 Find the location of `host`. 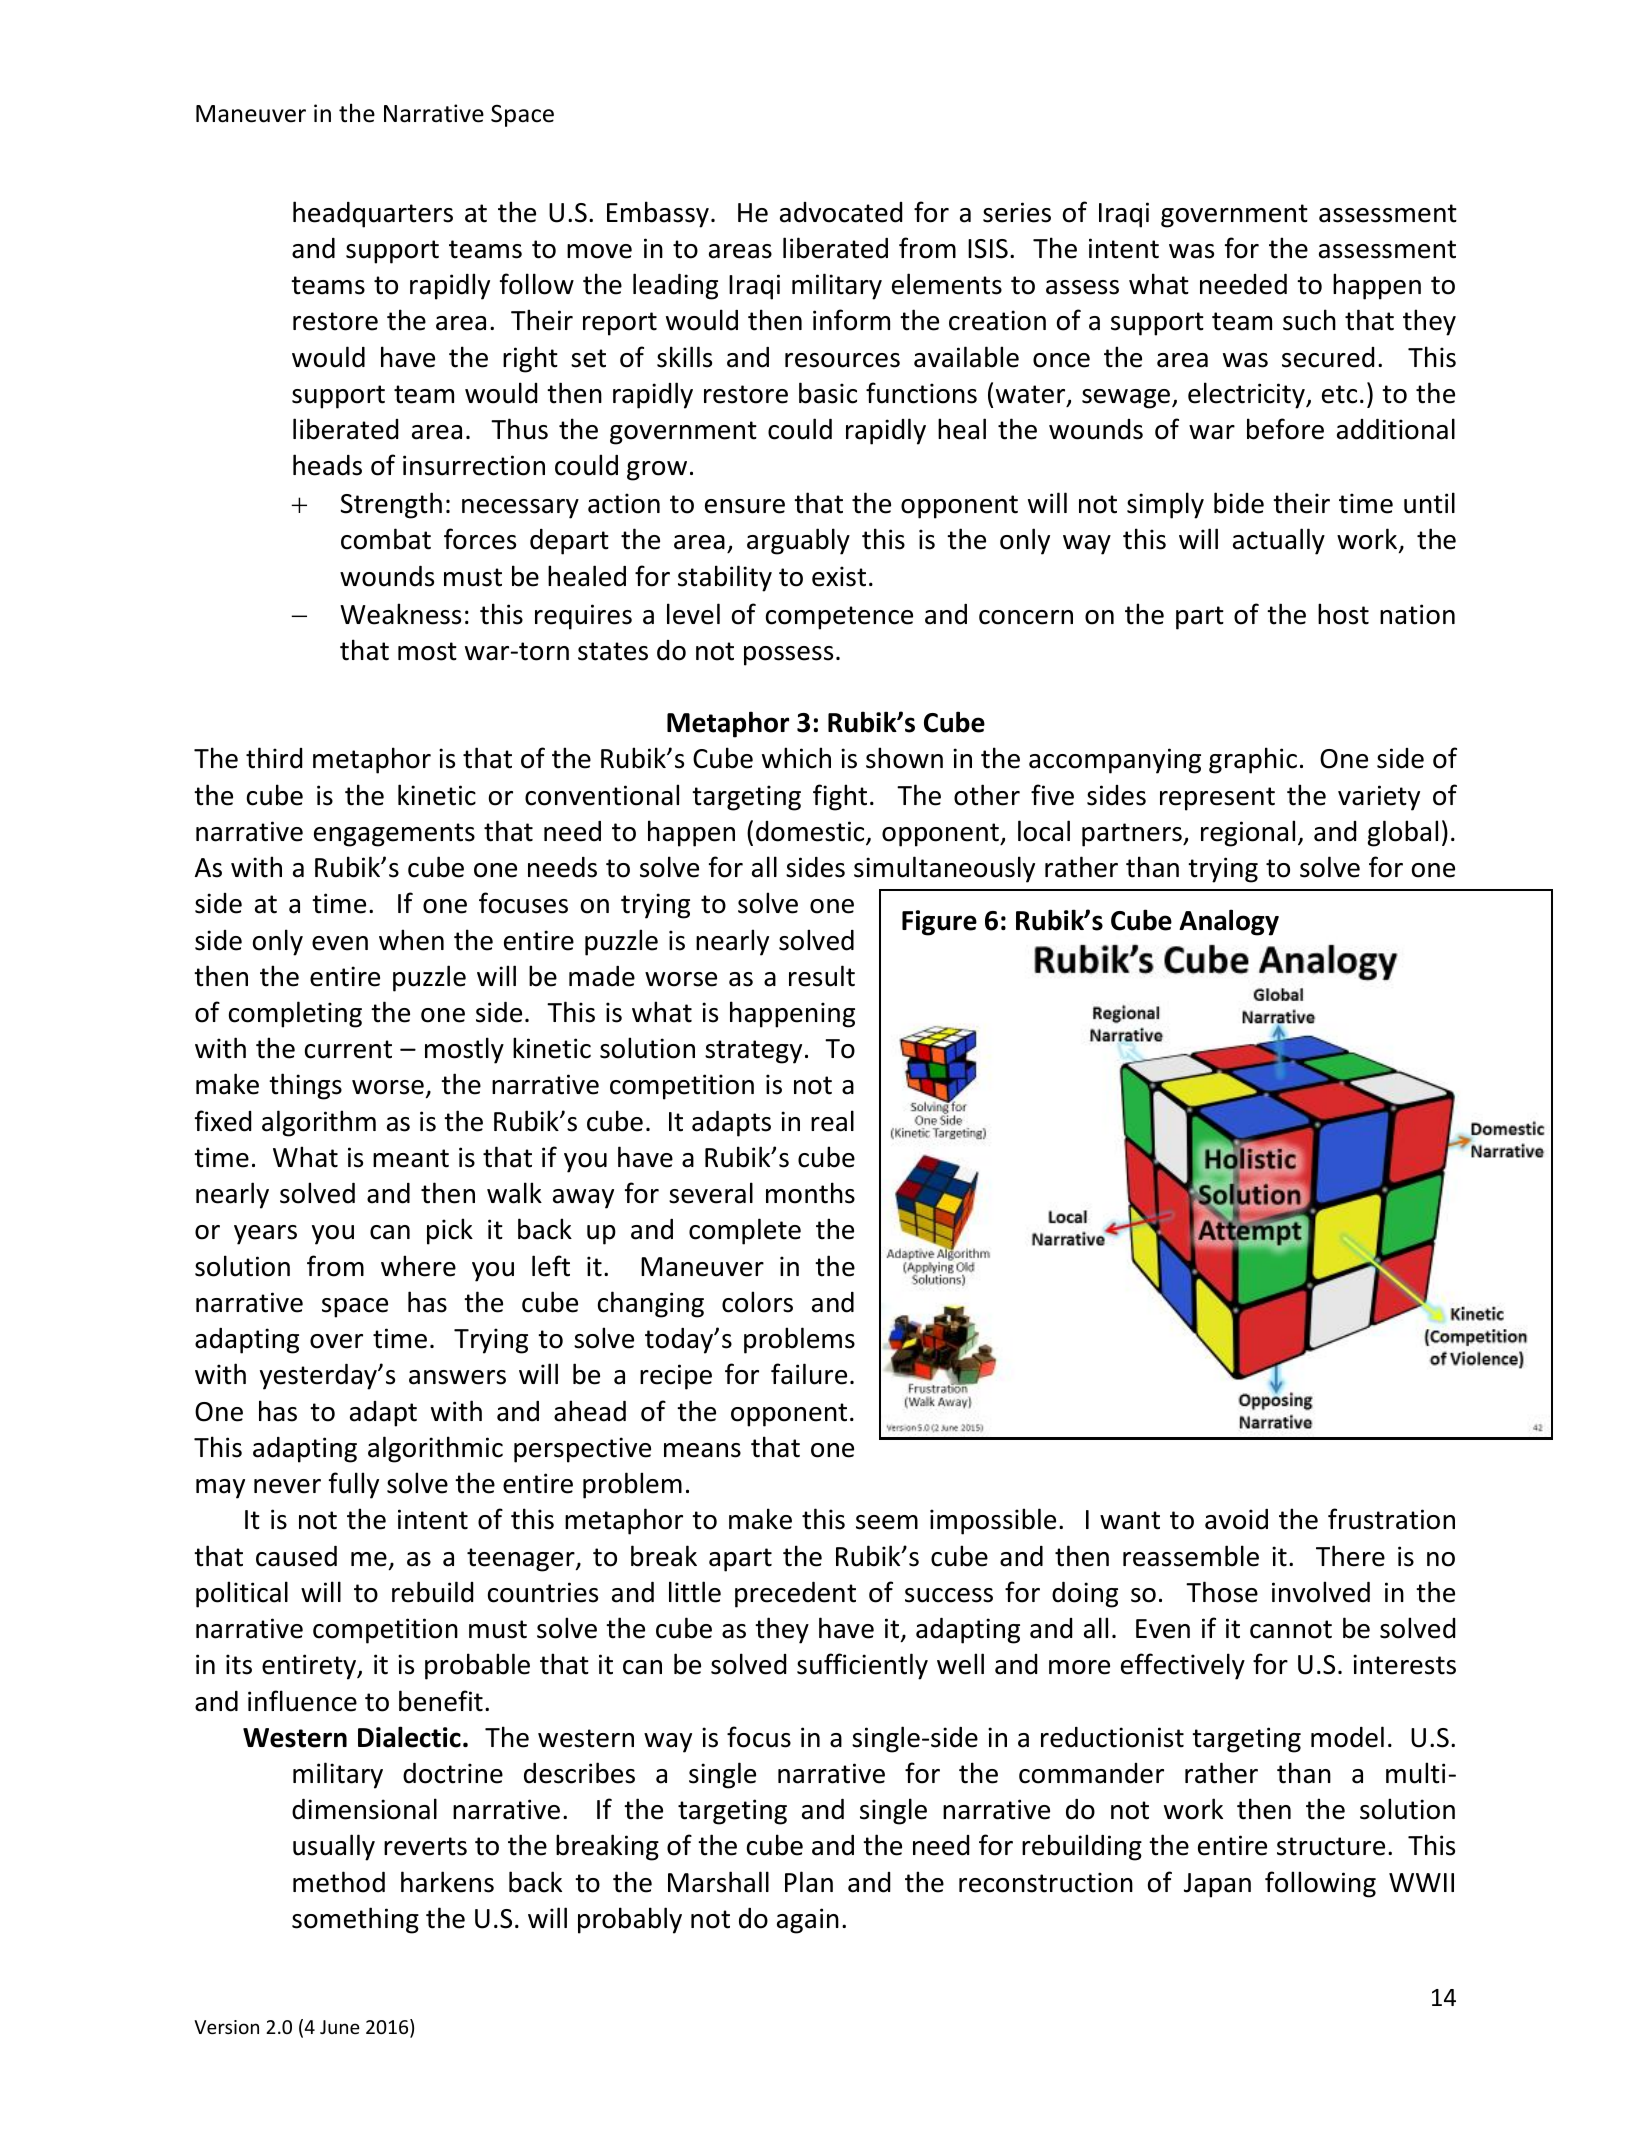

host is located at coordinates (1343, 614).
